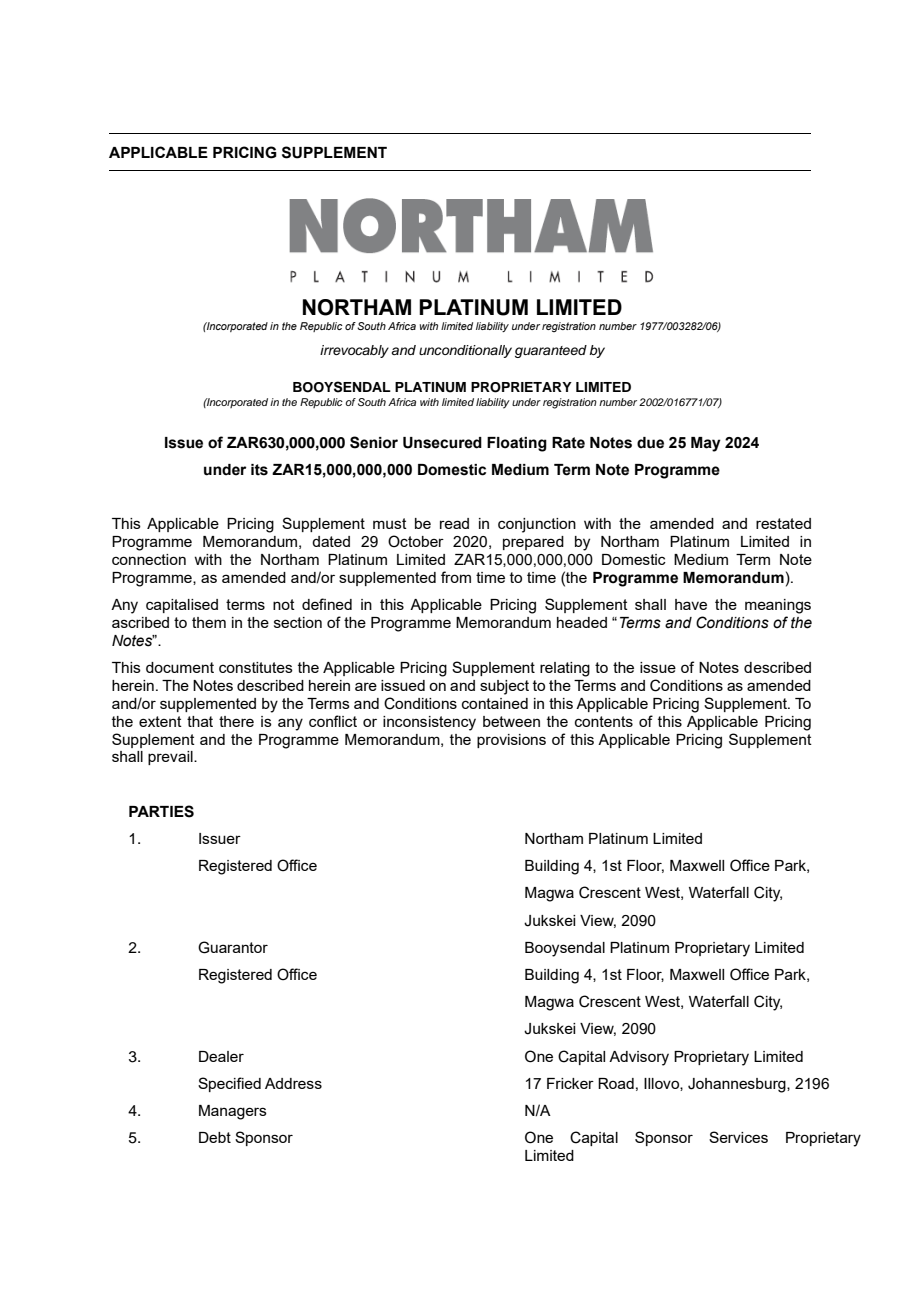 The width and height of the screenshot is (924, 1308). What do you see at coordinates (616, 1083) in the screenshot?
I see `Road` at bounding box center [616, 1083].
